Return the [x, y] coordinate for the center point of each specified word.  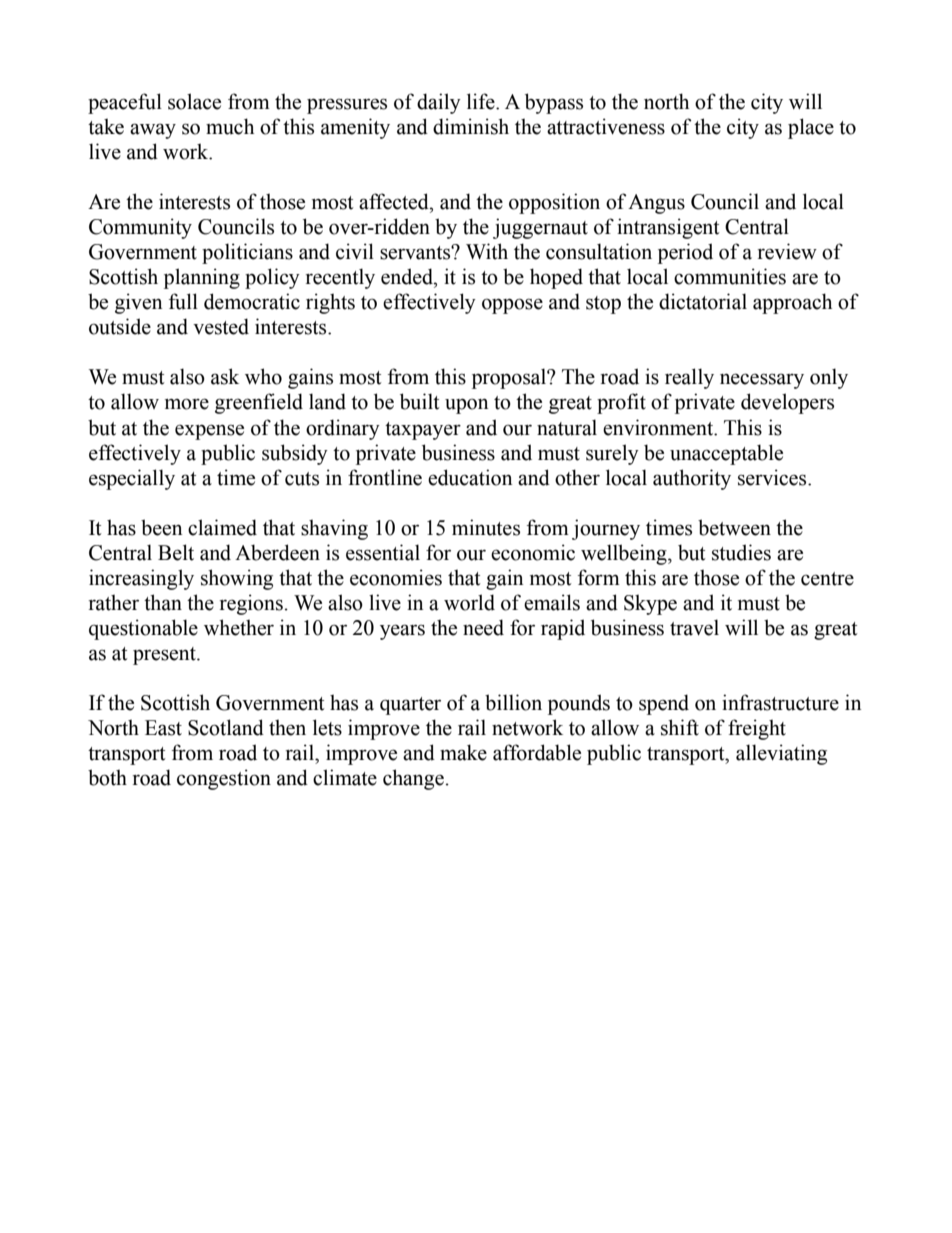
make [463, 752]
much [230, 126]
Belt [176, 552]
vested [221, 326]
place [811, 128]
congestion [224, 779]
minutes [486, 527]
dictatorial [703, 301]
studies [741, 552]
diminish [471, 126]
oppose [512, 306]
